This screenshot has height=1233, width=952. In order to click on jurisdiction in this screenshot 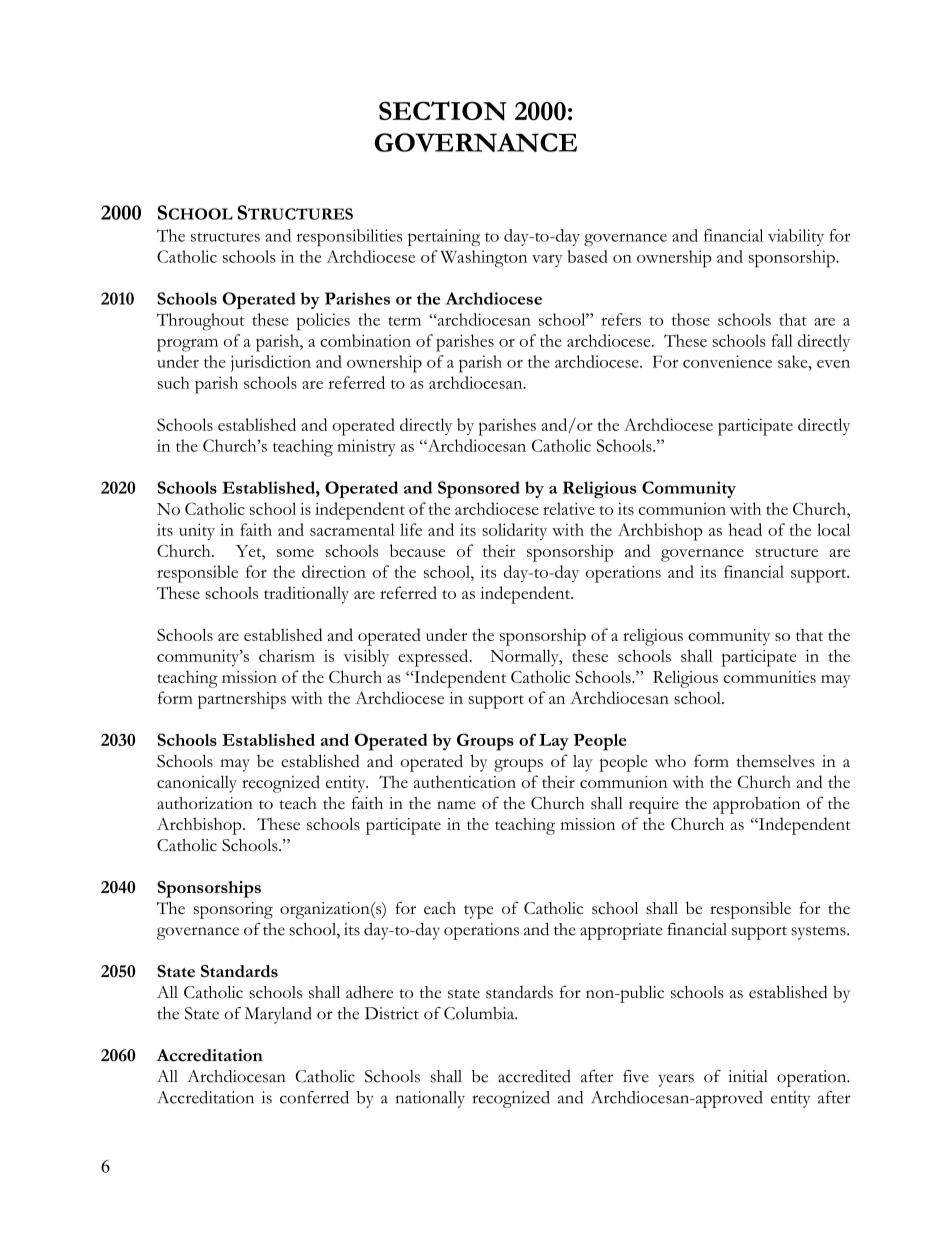, I will do `click(271, 363)`.
